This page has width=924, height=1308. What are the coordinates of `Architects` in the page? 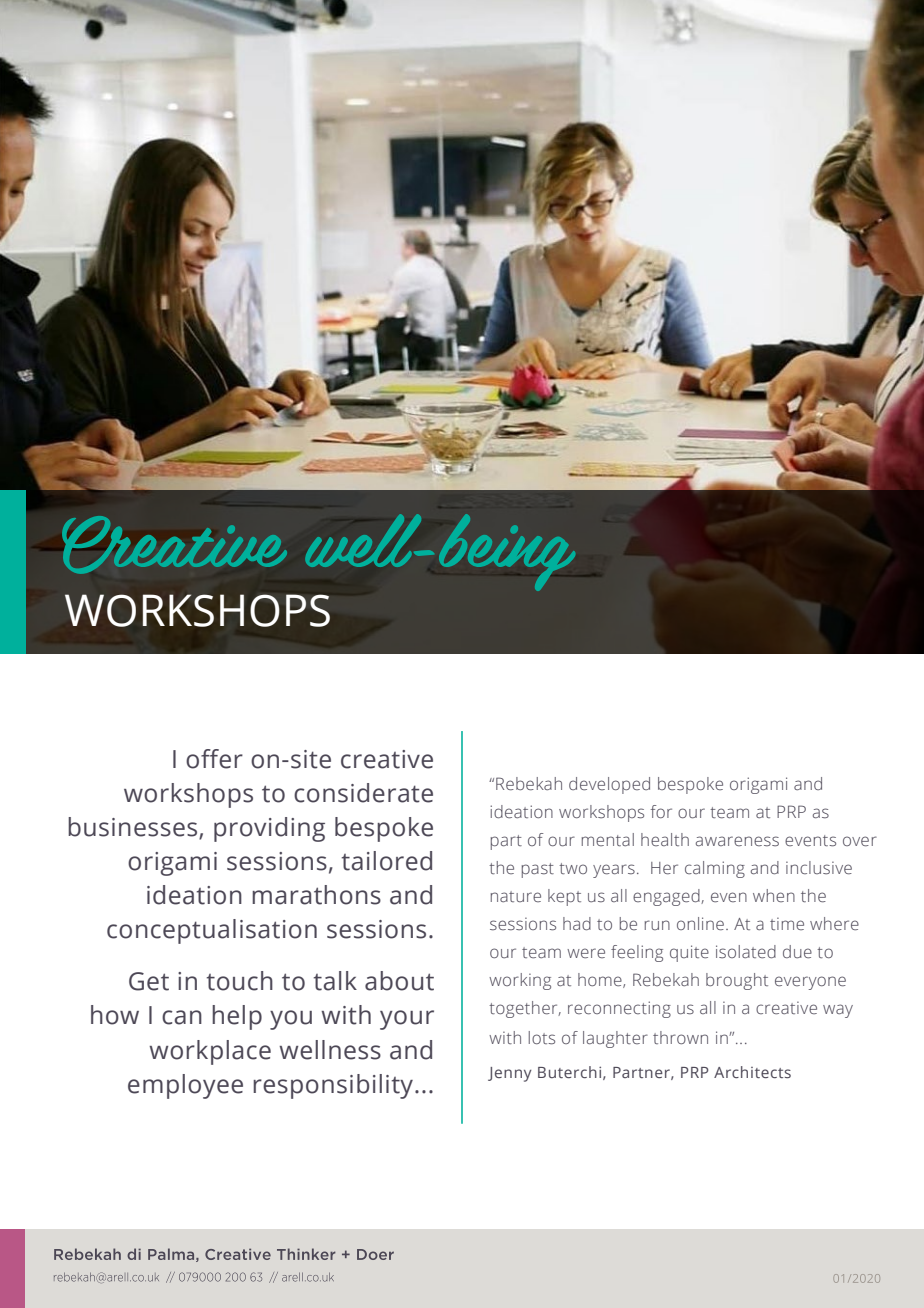 It's located at (752, 1072).
